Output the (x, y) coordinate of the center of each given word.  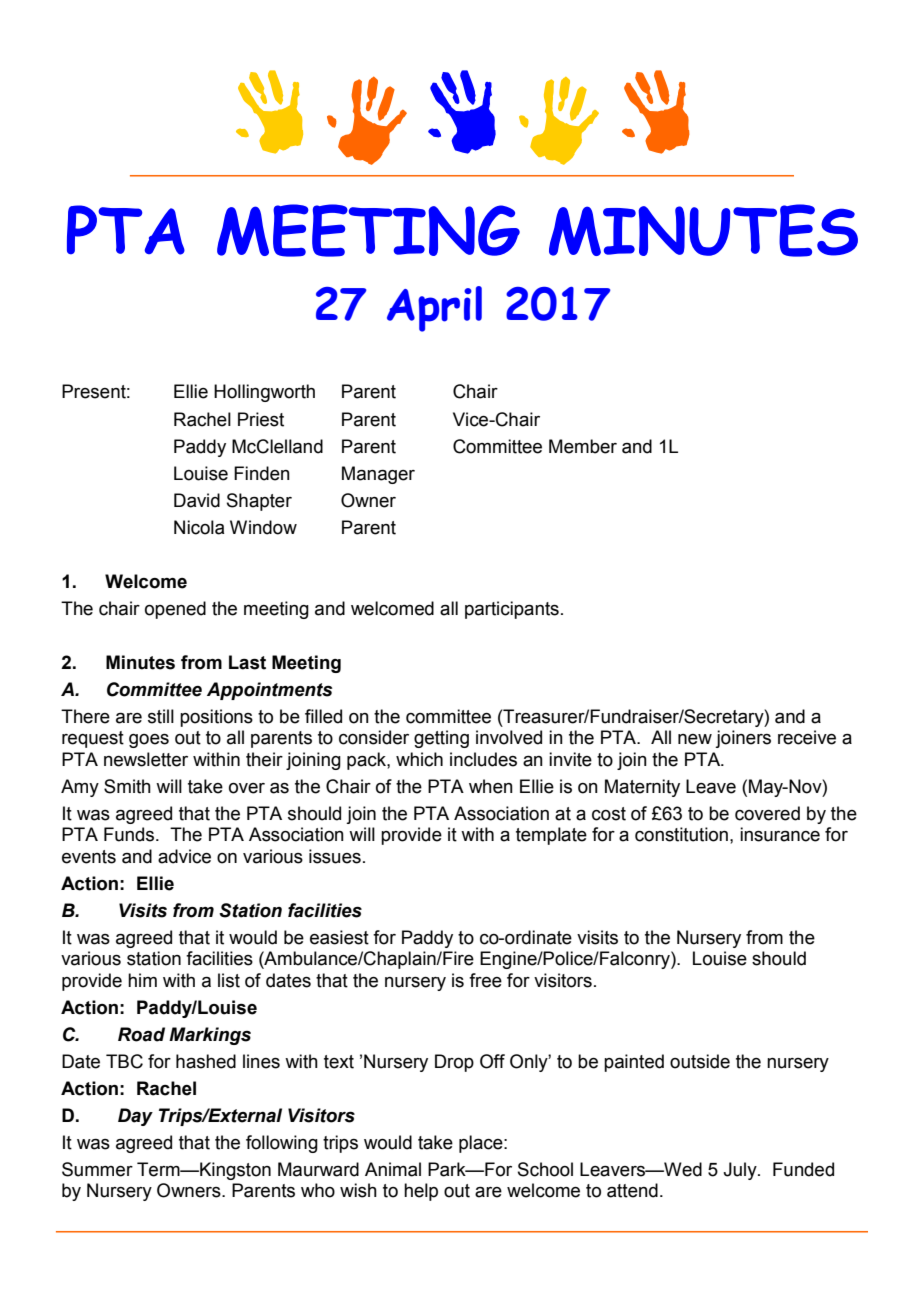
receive (807, 737)
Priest (261, 419)
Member (583, 446)
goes (149, 741)
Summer (97, 1169)
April (434, 309)
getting (441, 739)
